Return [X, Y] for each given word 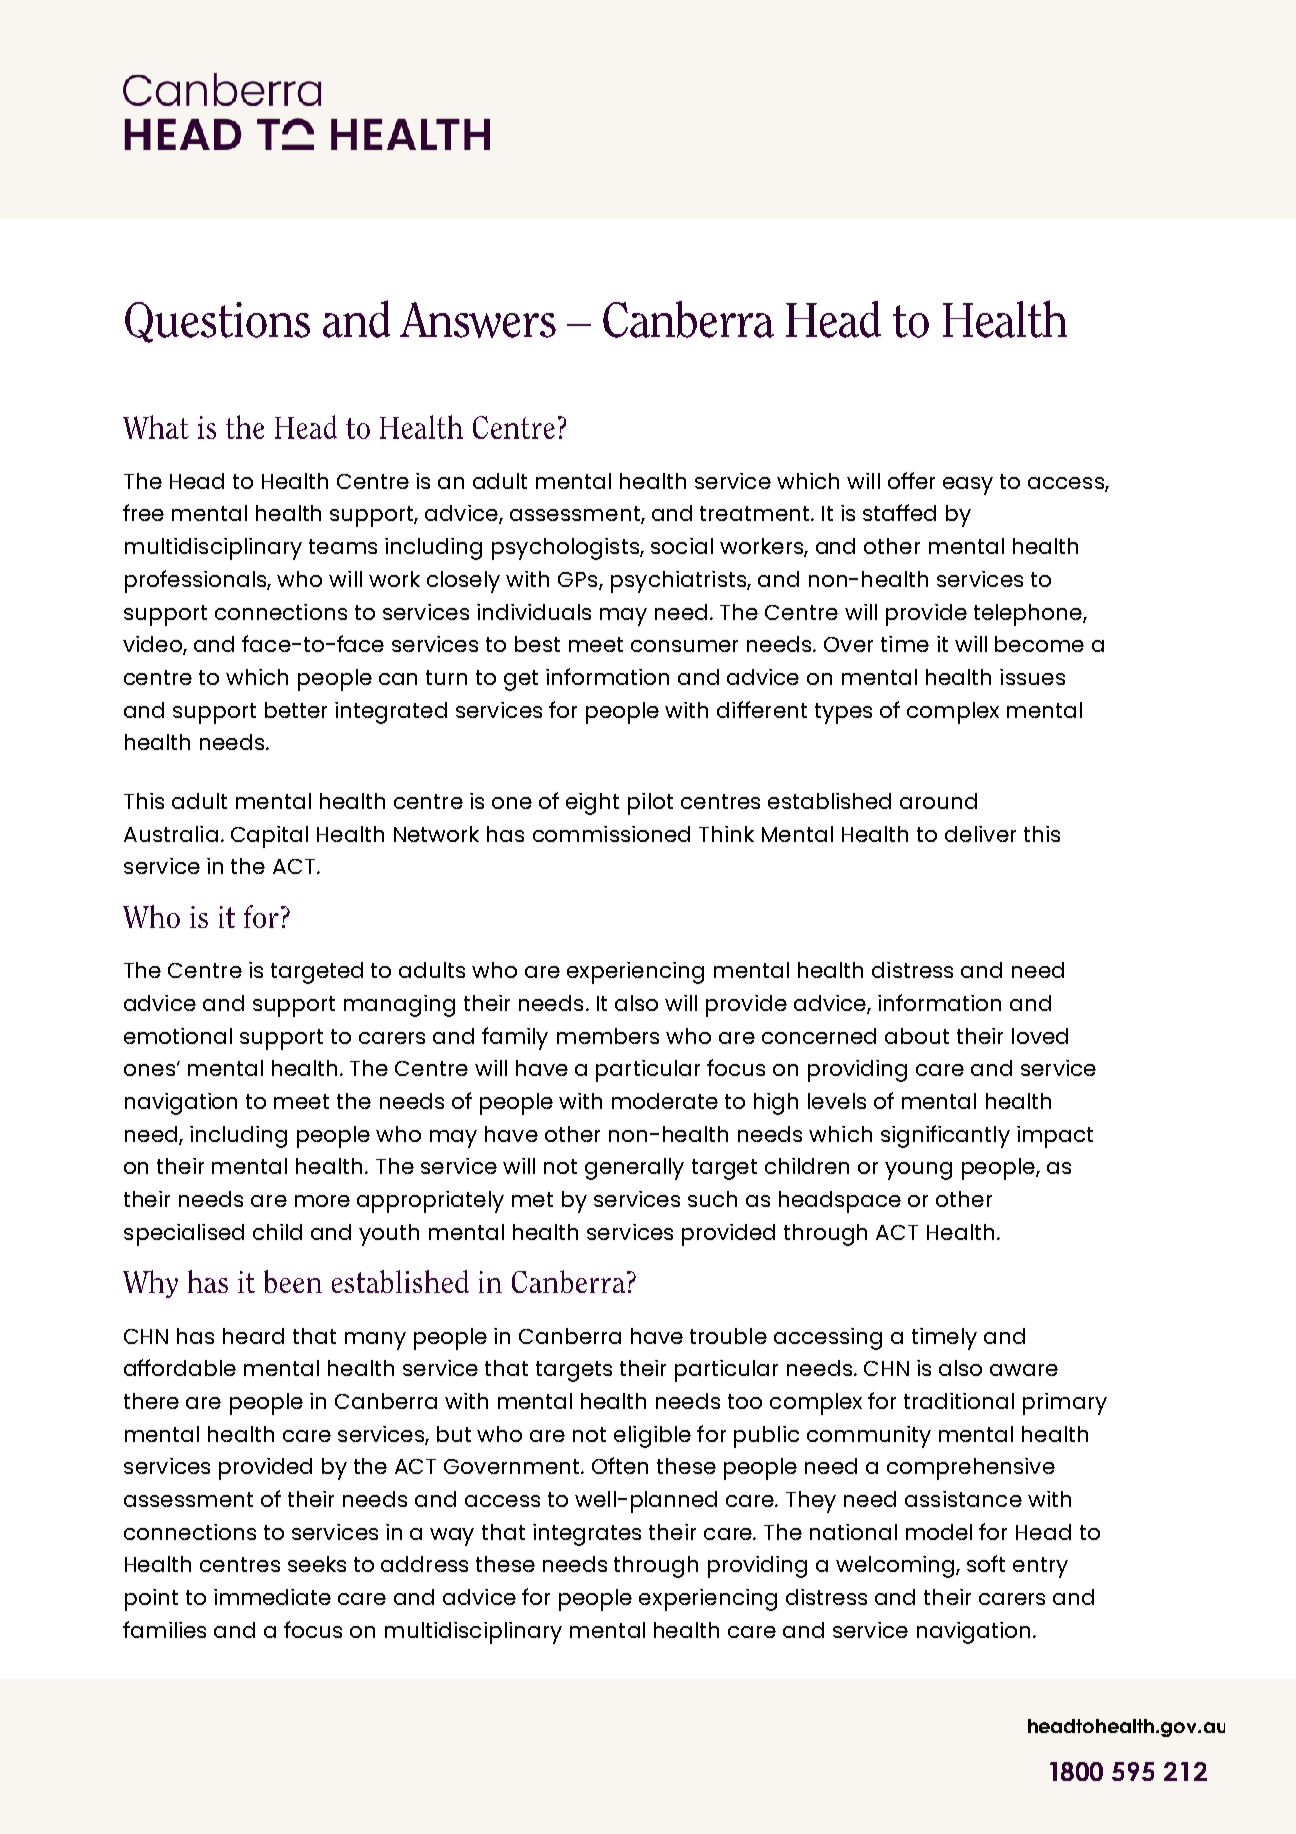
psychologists [566, 549]
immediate [272, 1597]
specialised [184, 1235]
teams [343, 546]
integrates [587, 1535]
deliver [980, 834]
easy [968, 486]
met [532, 1199]
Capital [269, 837]
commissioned [611, 834]
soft [986, 1563]
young [918, 1171]
